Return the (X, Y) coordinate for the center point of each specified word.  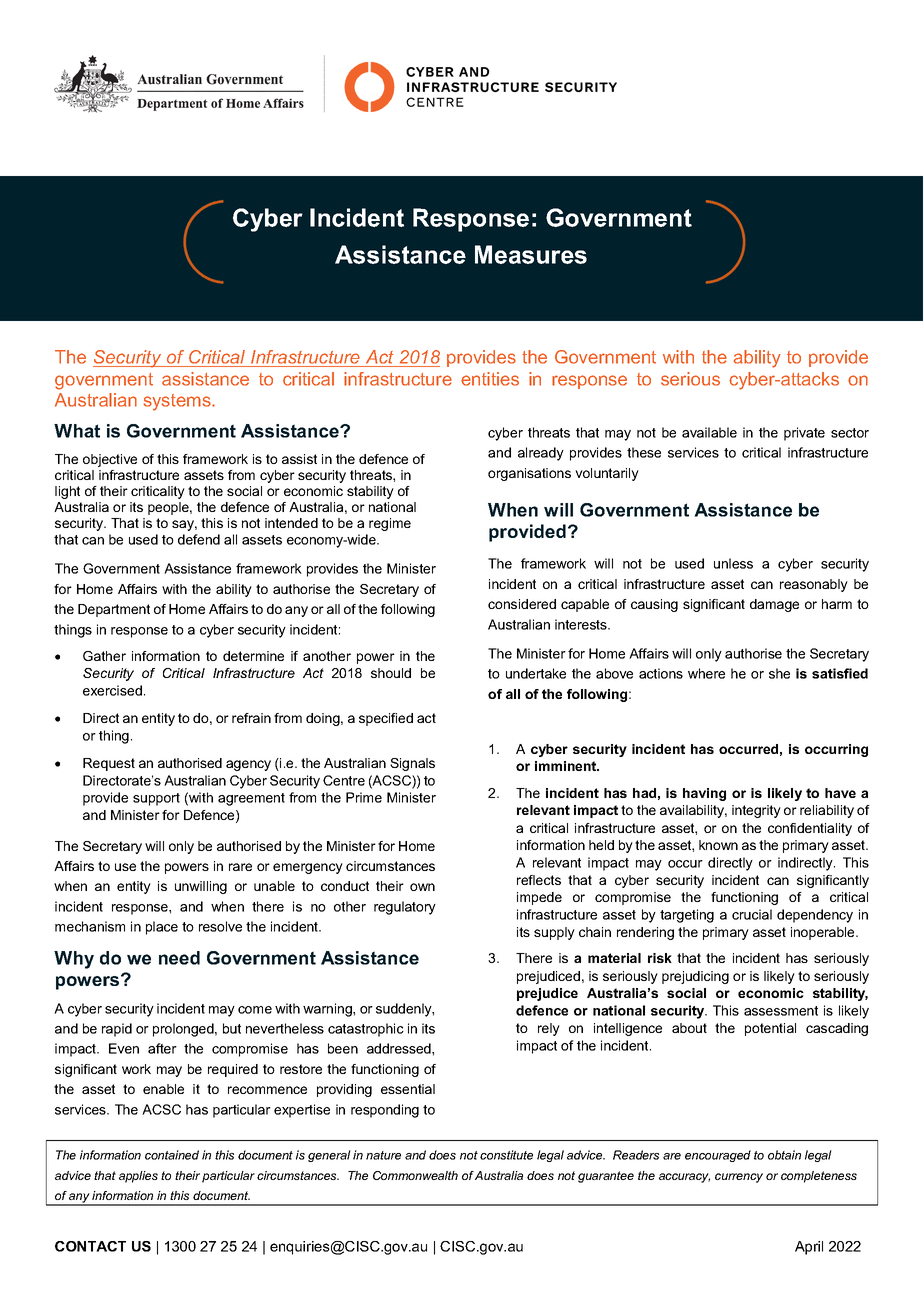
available (709, 432)
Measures (531, 254)
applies (138, 1177)
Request (109, 764)
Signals (412, 764)
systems (178, 402)
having (704, 794)
